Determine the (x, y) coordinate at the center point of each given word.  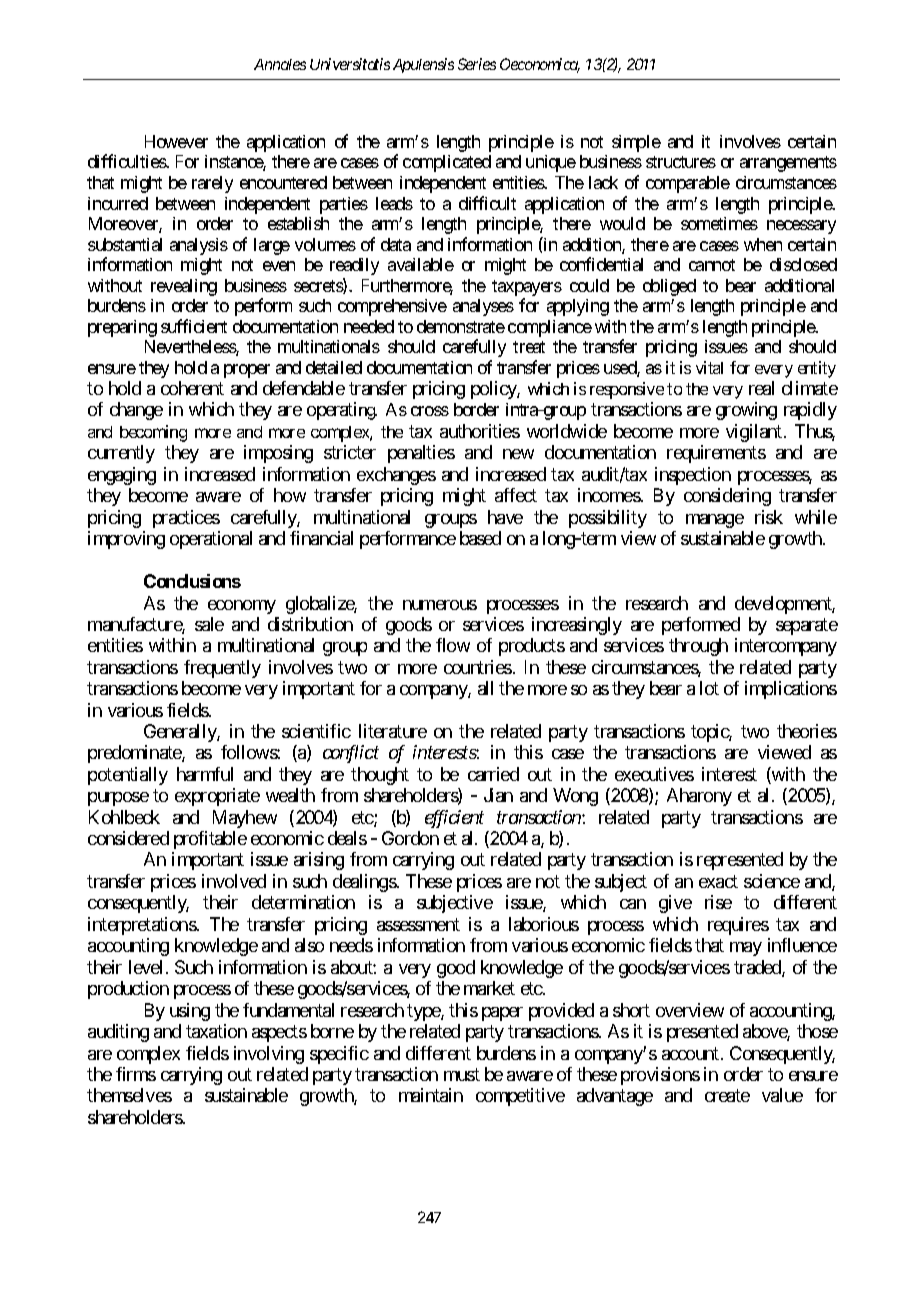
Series (477, 64)
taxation (216, 1031)
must (462, 1074)
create (727, 1096)
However (176, 141)
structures (681, 162)
